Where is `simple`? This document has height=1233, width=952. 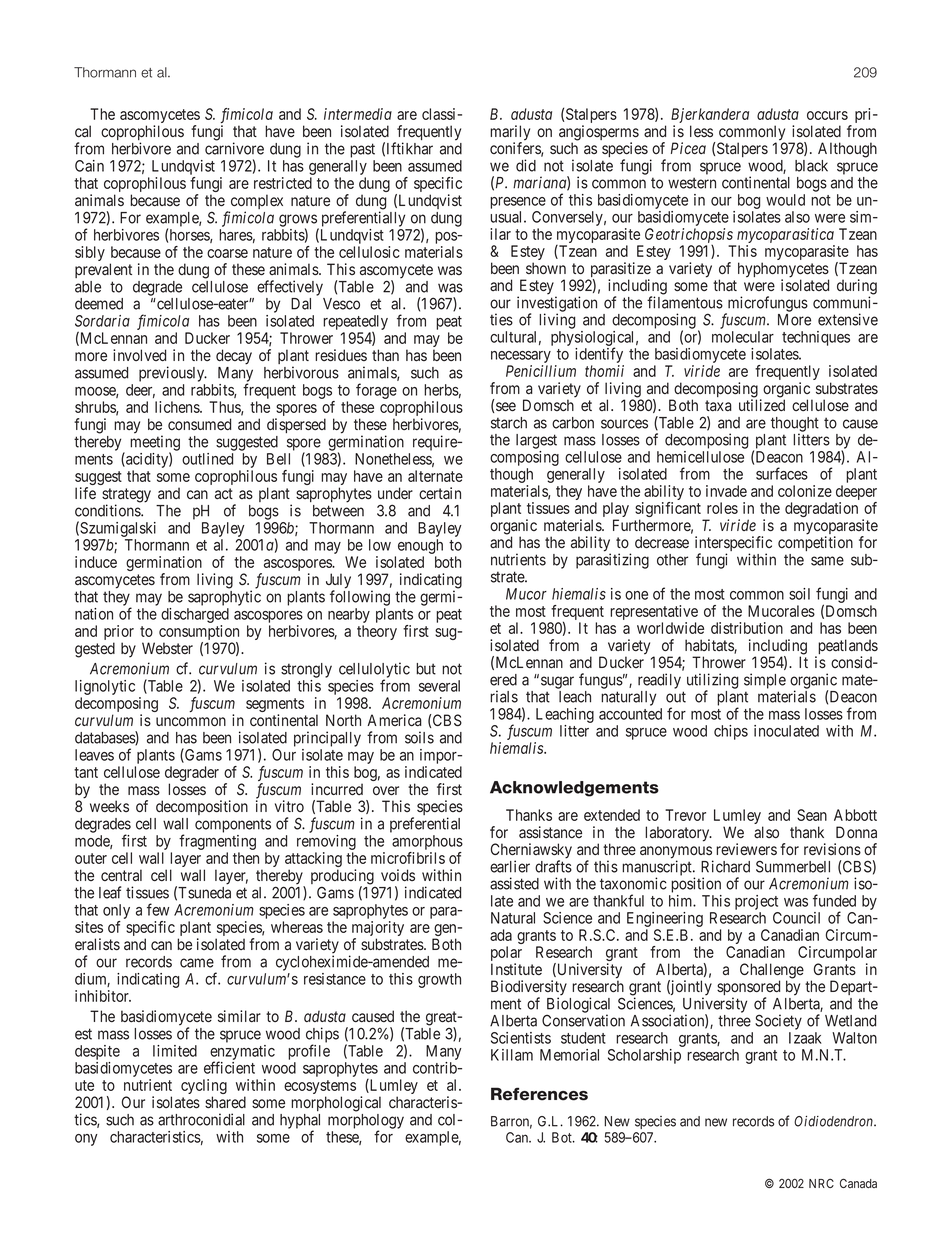 simple is located at coordinates (765, 681).
